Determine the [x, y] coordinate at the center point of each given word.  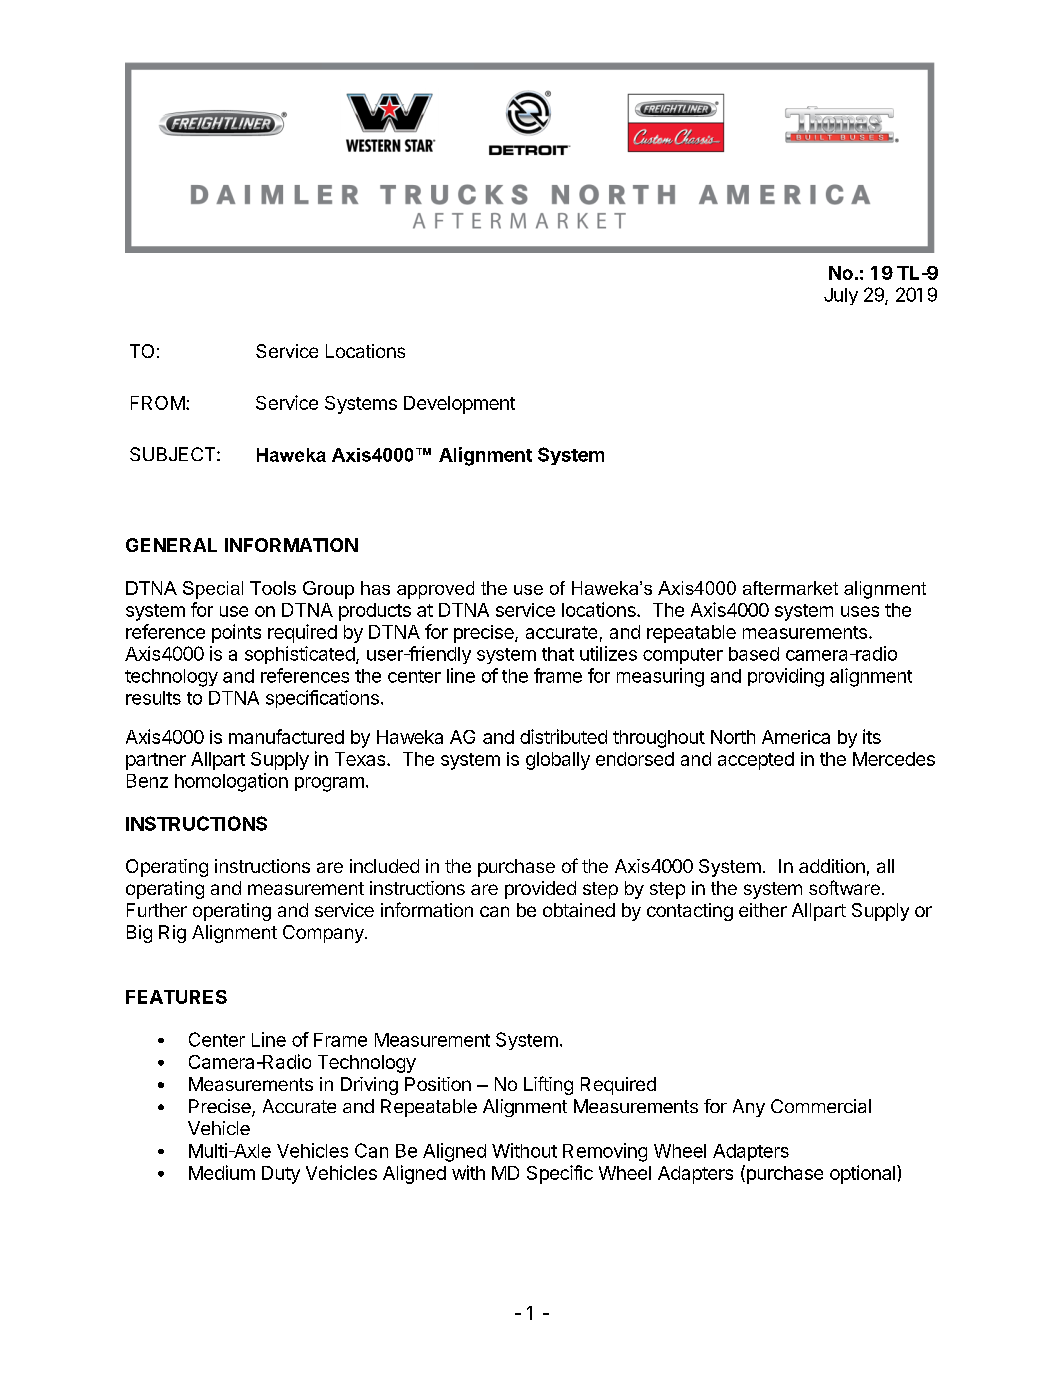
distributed [563, 736]
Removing [605, 1152]
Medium [222, 1172]
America [796, 737]
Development [459, 405]
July [841, 296]
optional [862, 1174]
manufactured [286, 736]
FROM [158, 403]
